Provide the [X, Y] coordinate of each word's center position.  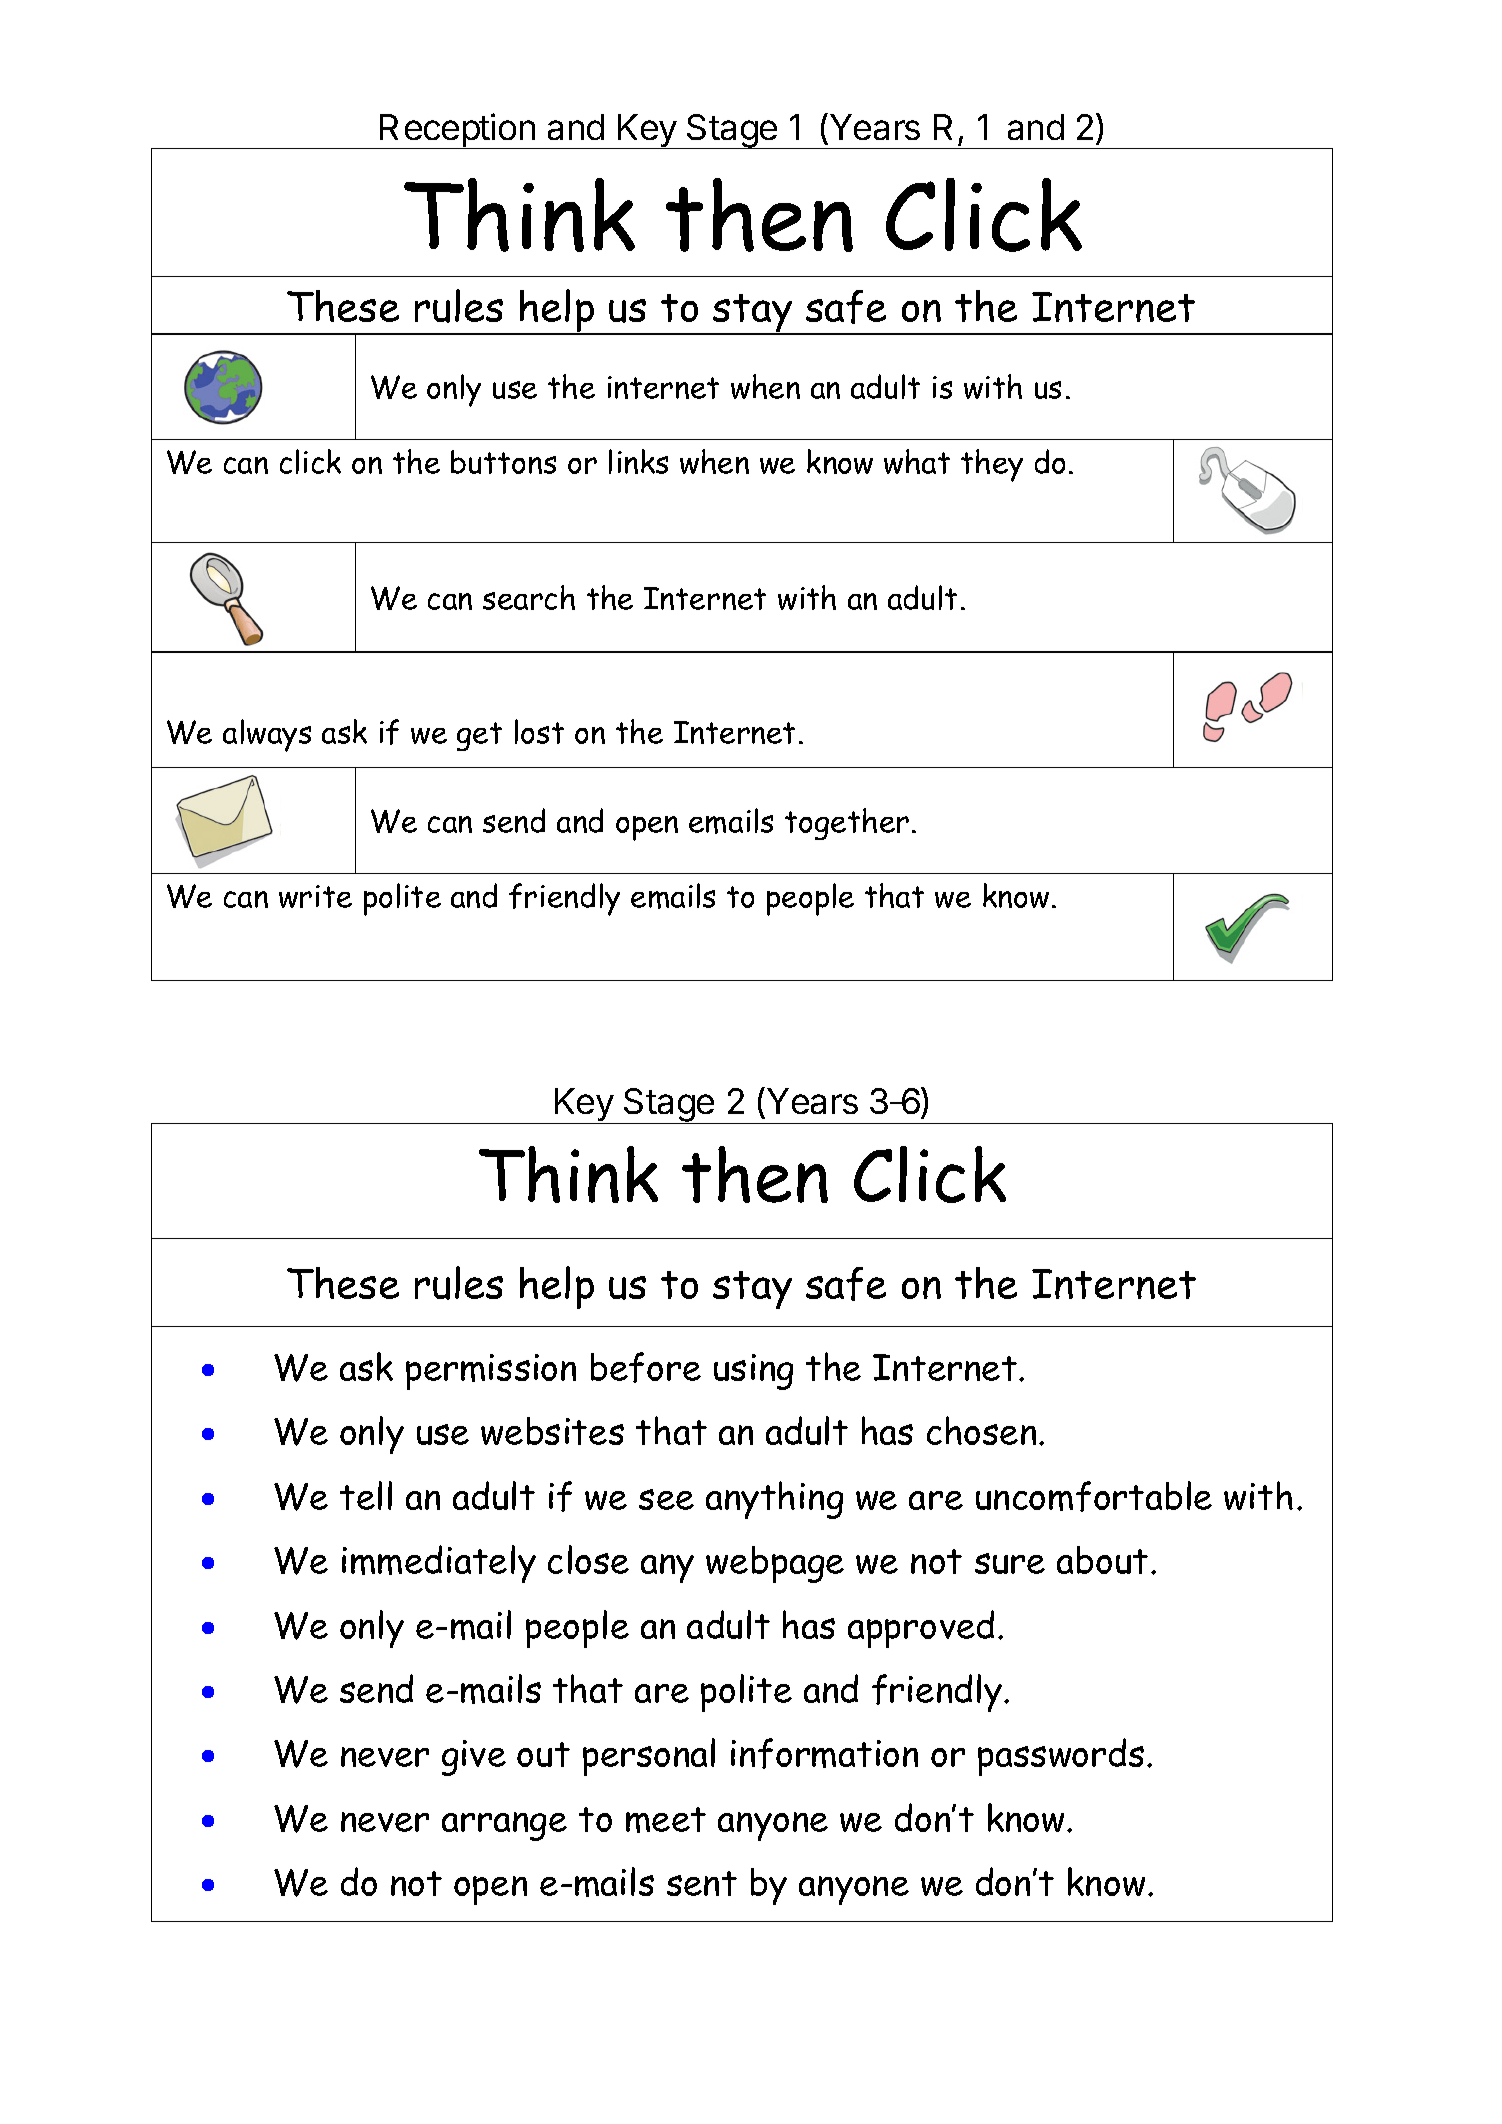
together [847, 824]
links [638, 461]
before [646, 1367]
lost [539, 731]
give [474, 1758]
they [992, 465]
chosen [981, 1430]
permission [491, 1372]
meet [666, 1820]
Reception [457, 131]
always [267, 735]
